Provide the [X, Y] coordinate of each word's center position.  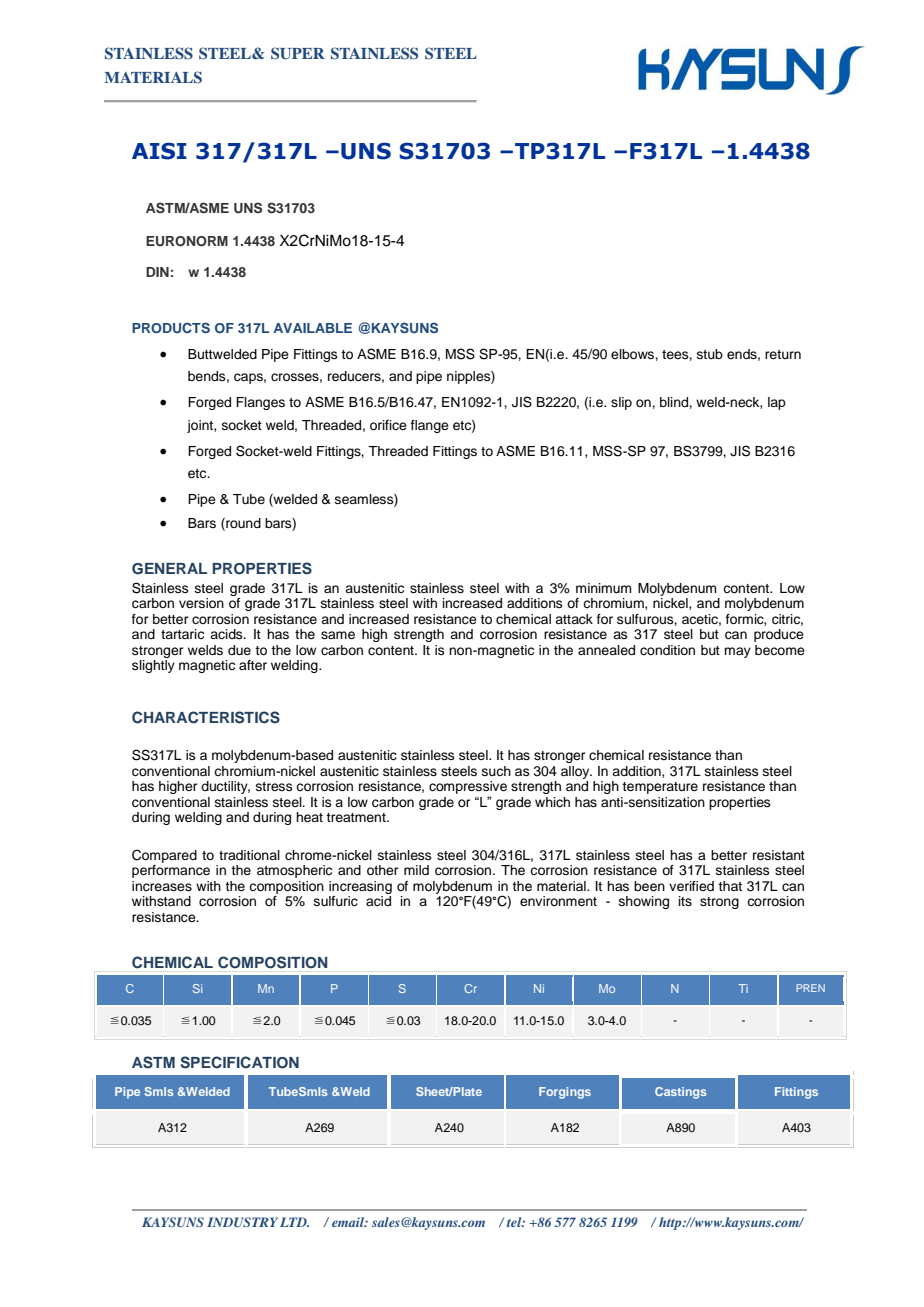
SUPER [298, 53]
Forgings [565, 1093]
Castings [681, 1093]
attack [574, 619]
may [737, 652]
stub [710, 354]
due [239, 650]
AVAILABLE [312, 328]
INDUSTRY [242, 1222]
